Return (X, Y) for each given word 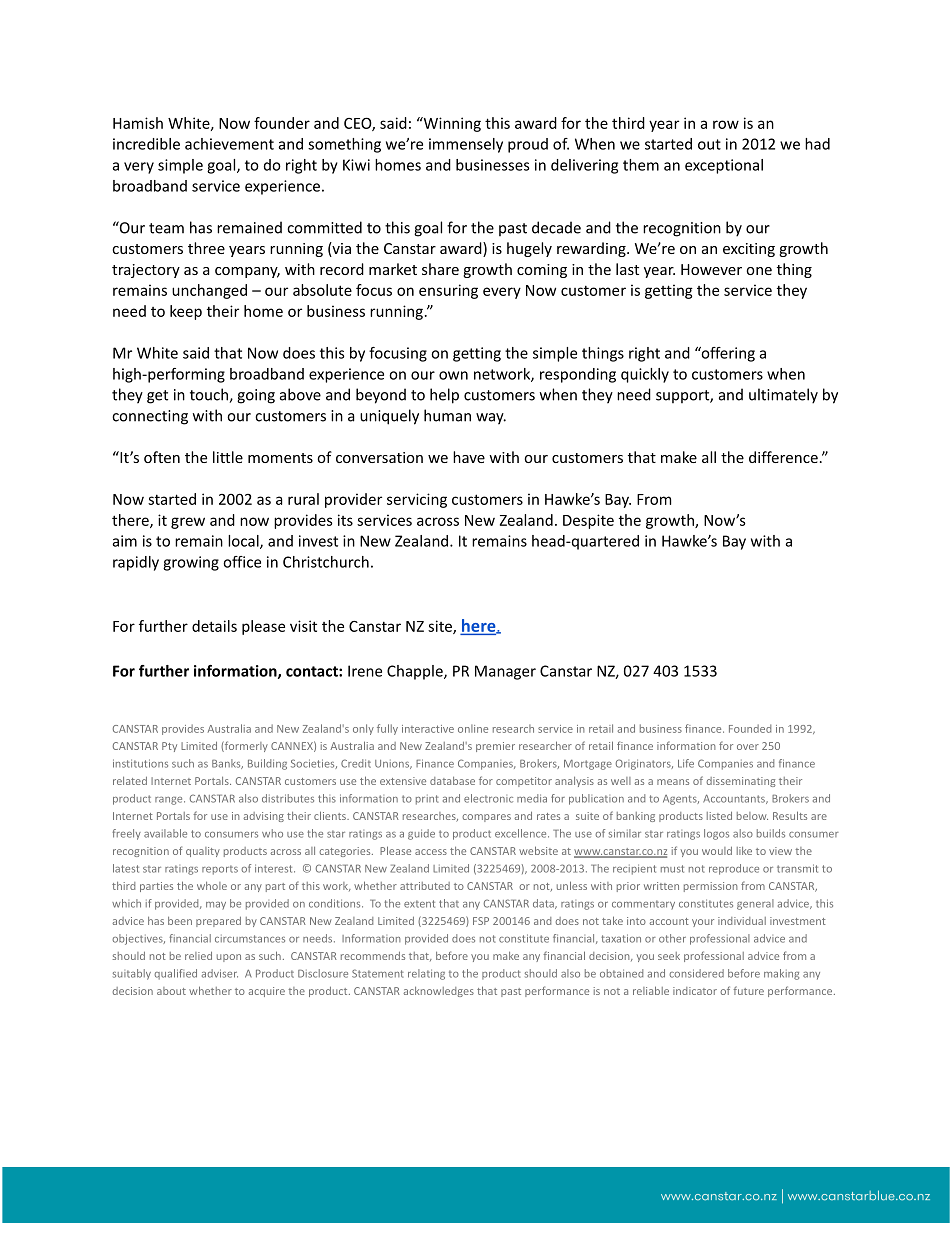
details (214, 626)
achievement (229, 144)
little (228, 457)
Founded (750, 728)
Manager (505, 672)
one (759, 271)
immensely (466, 145)
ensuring (448, 291)
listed (719, 816)
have (469, 457)
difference (783, 457)
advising (263, 817)
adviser (220, 973)
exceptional (724, 166)
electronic (488, 798)
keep (186, 312)
